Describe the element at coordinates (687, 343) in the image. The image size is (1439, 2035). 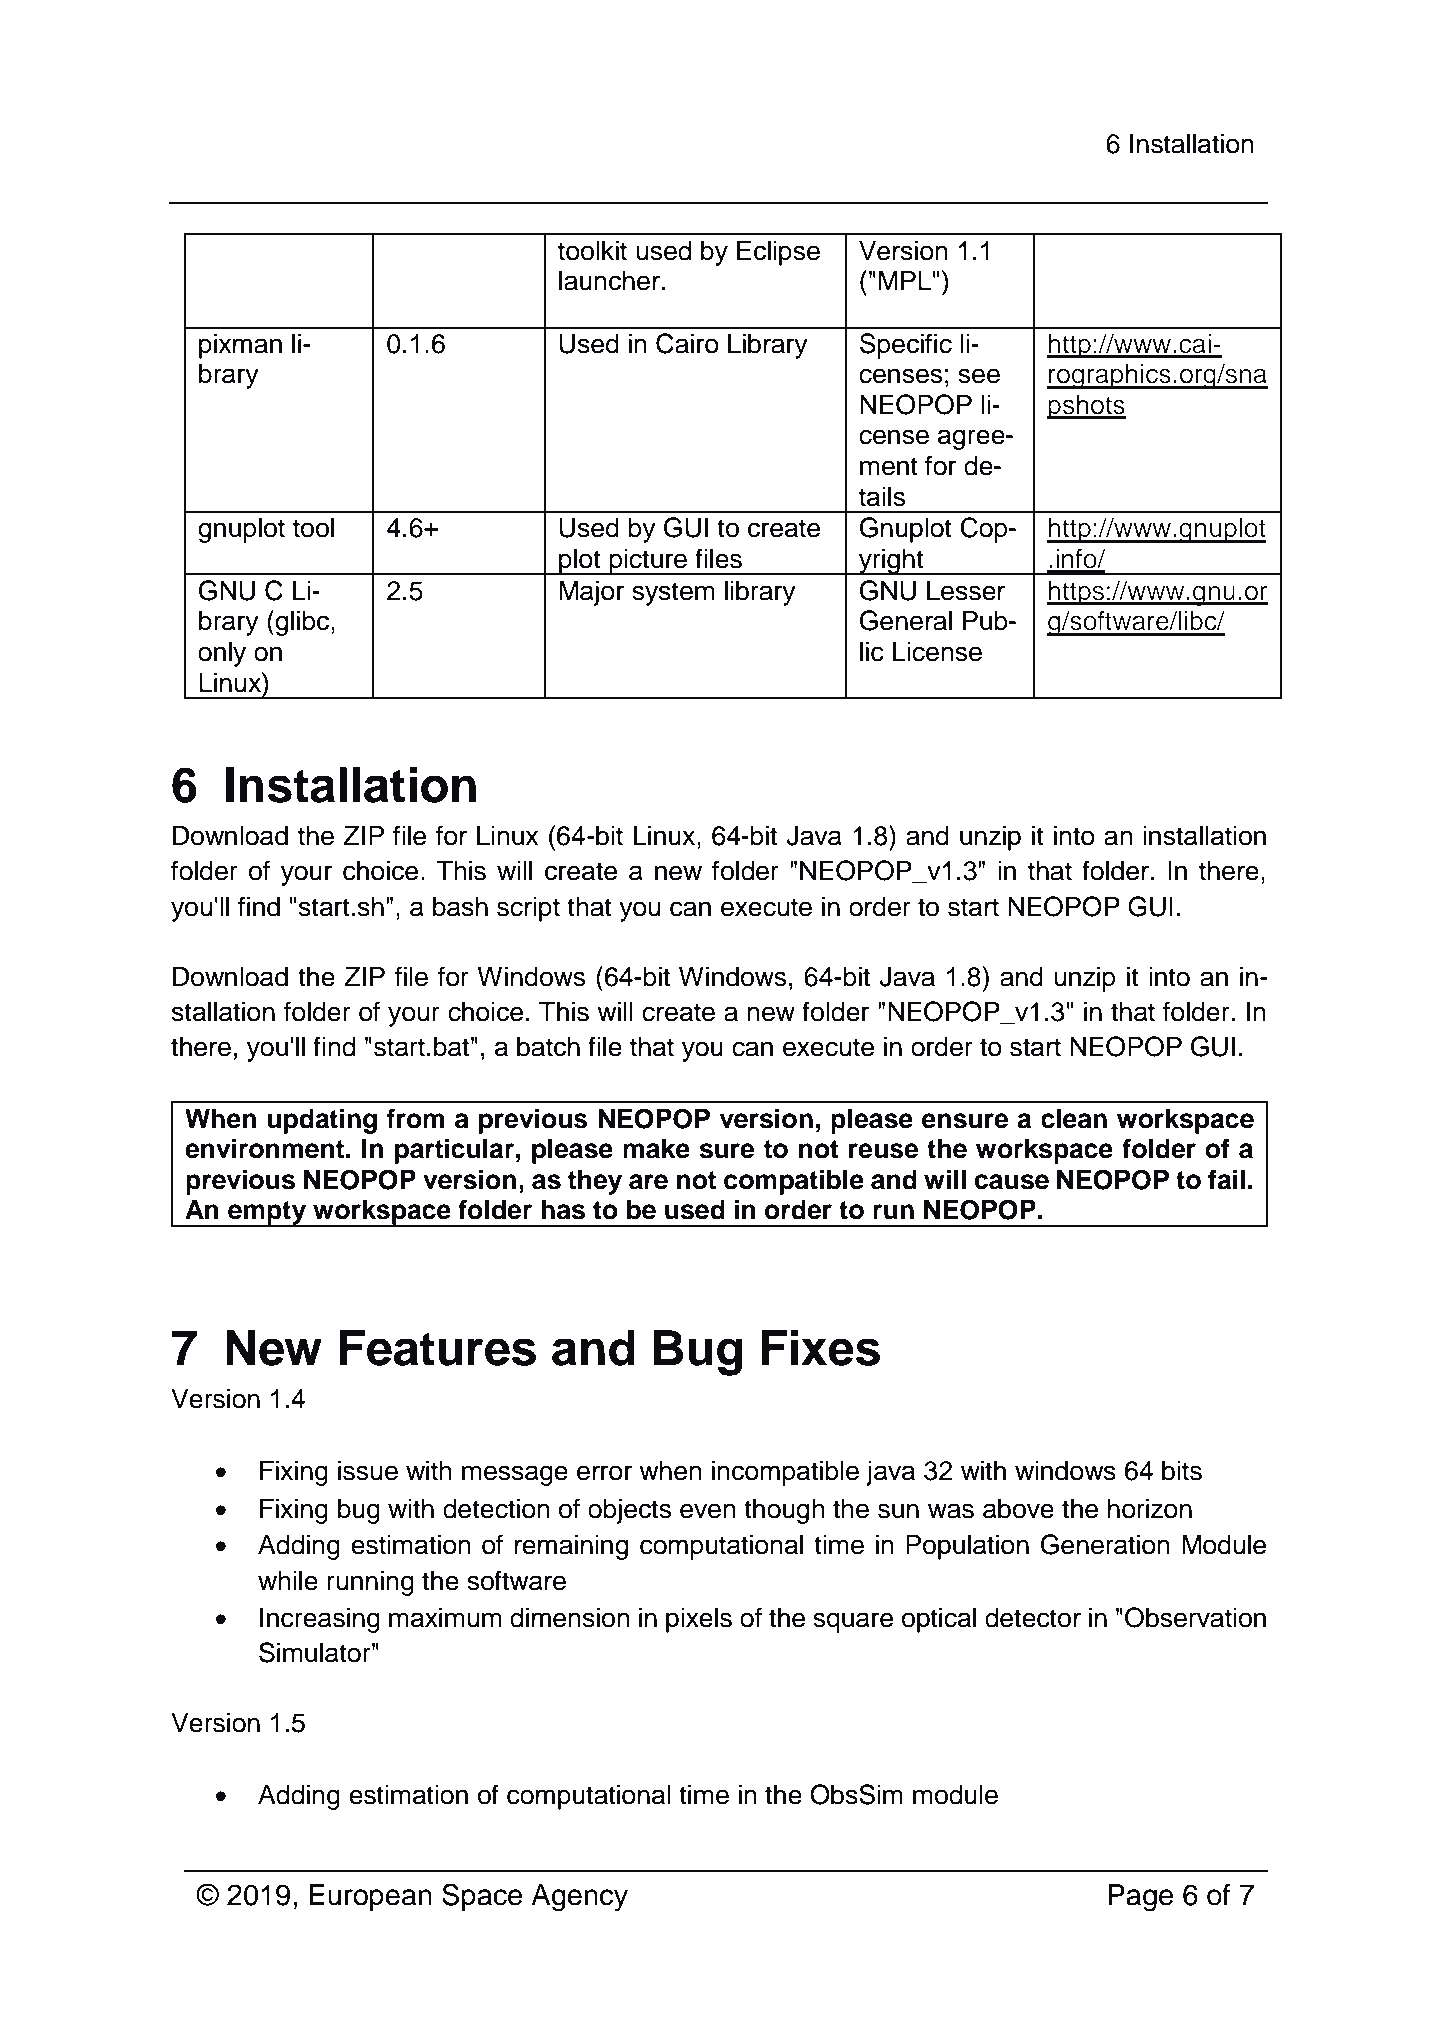
I see `Cairo` at that location.
